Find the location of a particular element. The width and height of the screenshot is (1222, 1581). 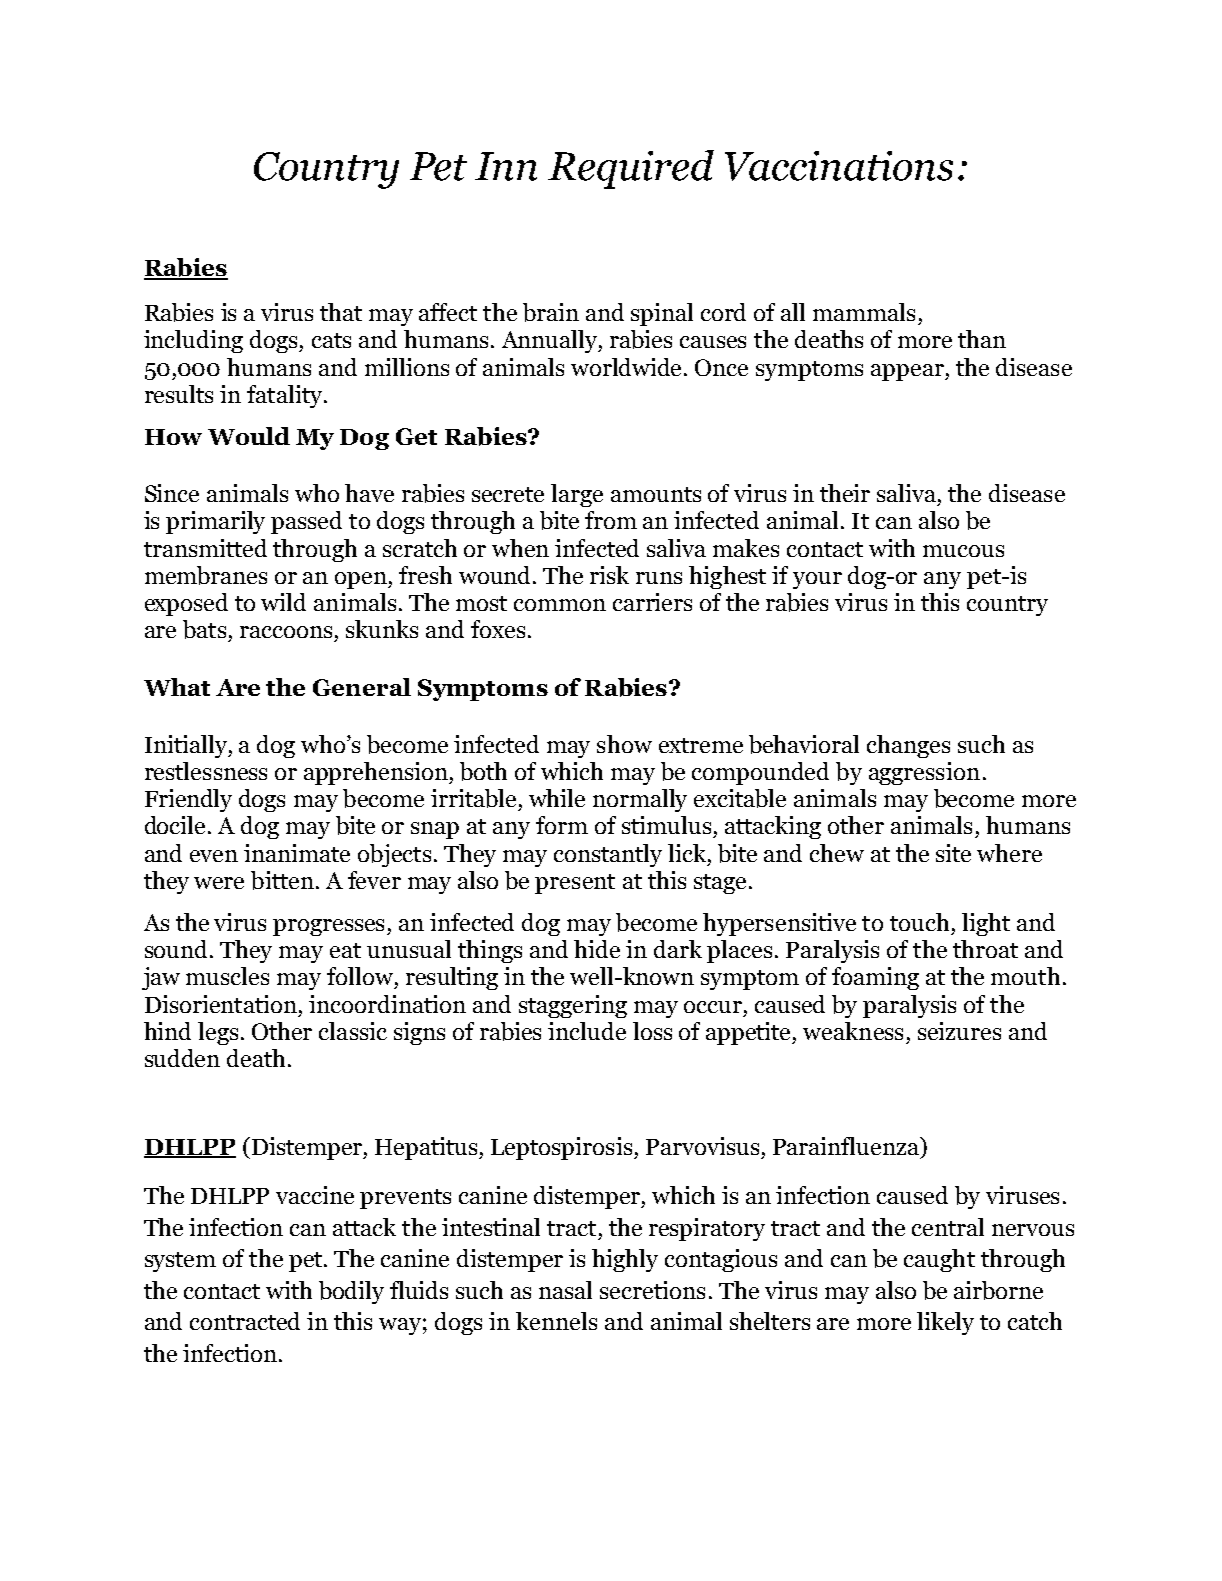

mucous is located at coordinates (963, 551).
